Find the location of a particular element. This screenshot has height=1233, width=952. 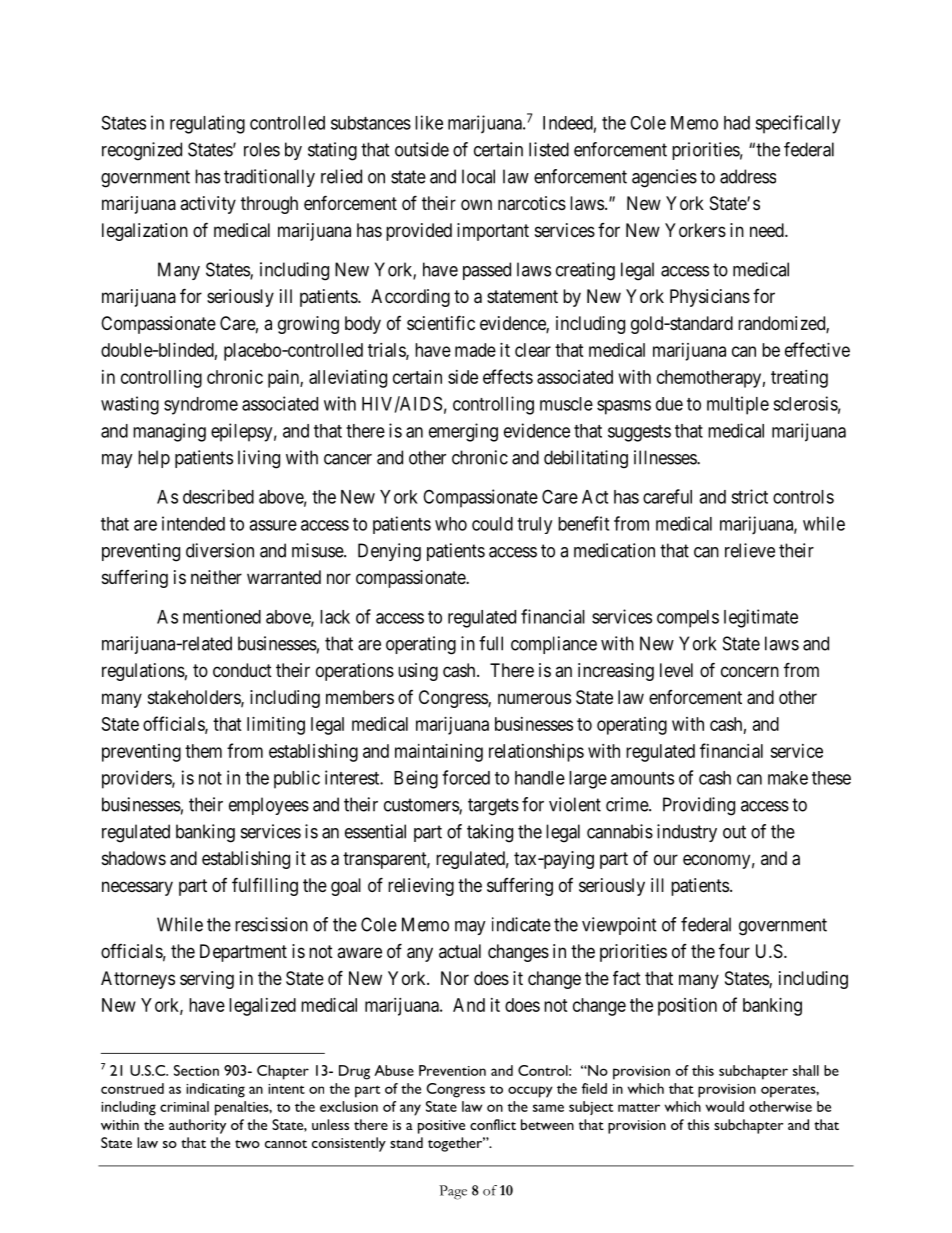

diversion is located at coordinates (220, 550).
